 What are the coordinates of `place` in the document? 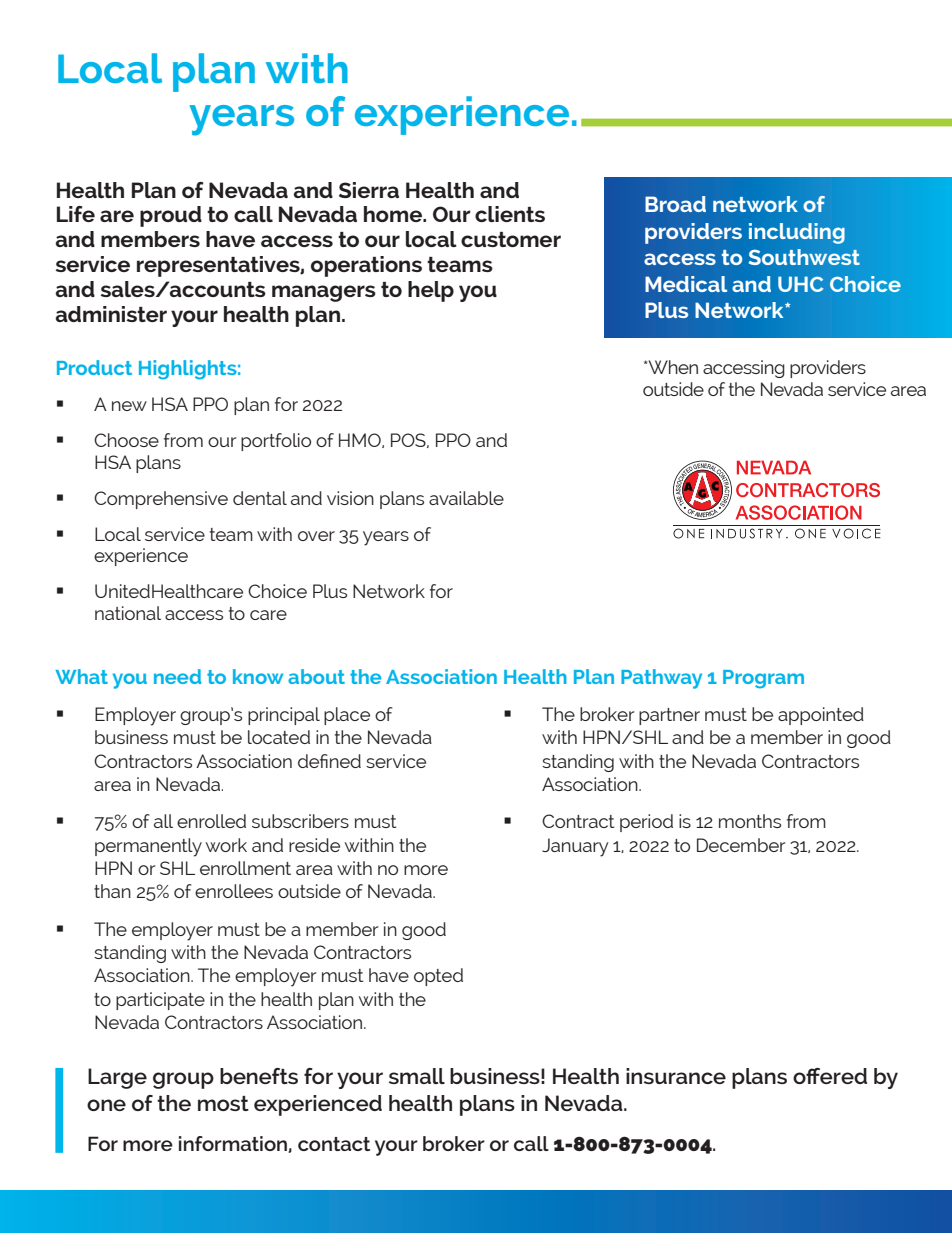 It's located at (347, 716).
